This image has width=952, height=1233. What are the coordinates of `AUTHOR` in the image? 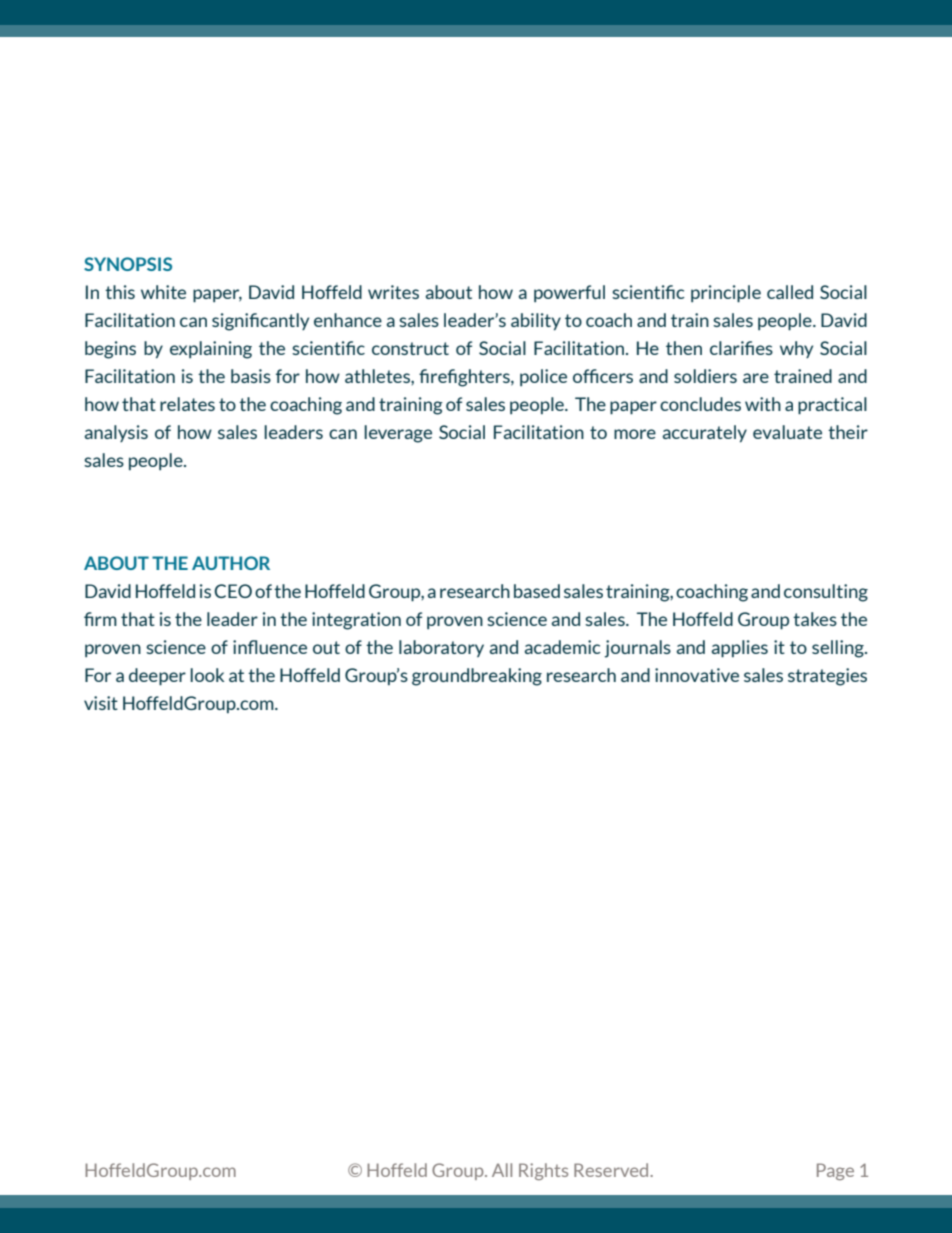 It's located at (231, 563).
